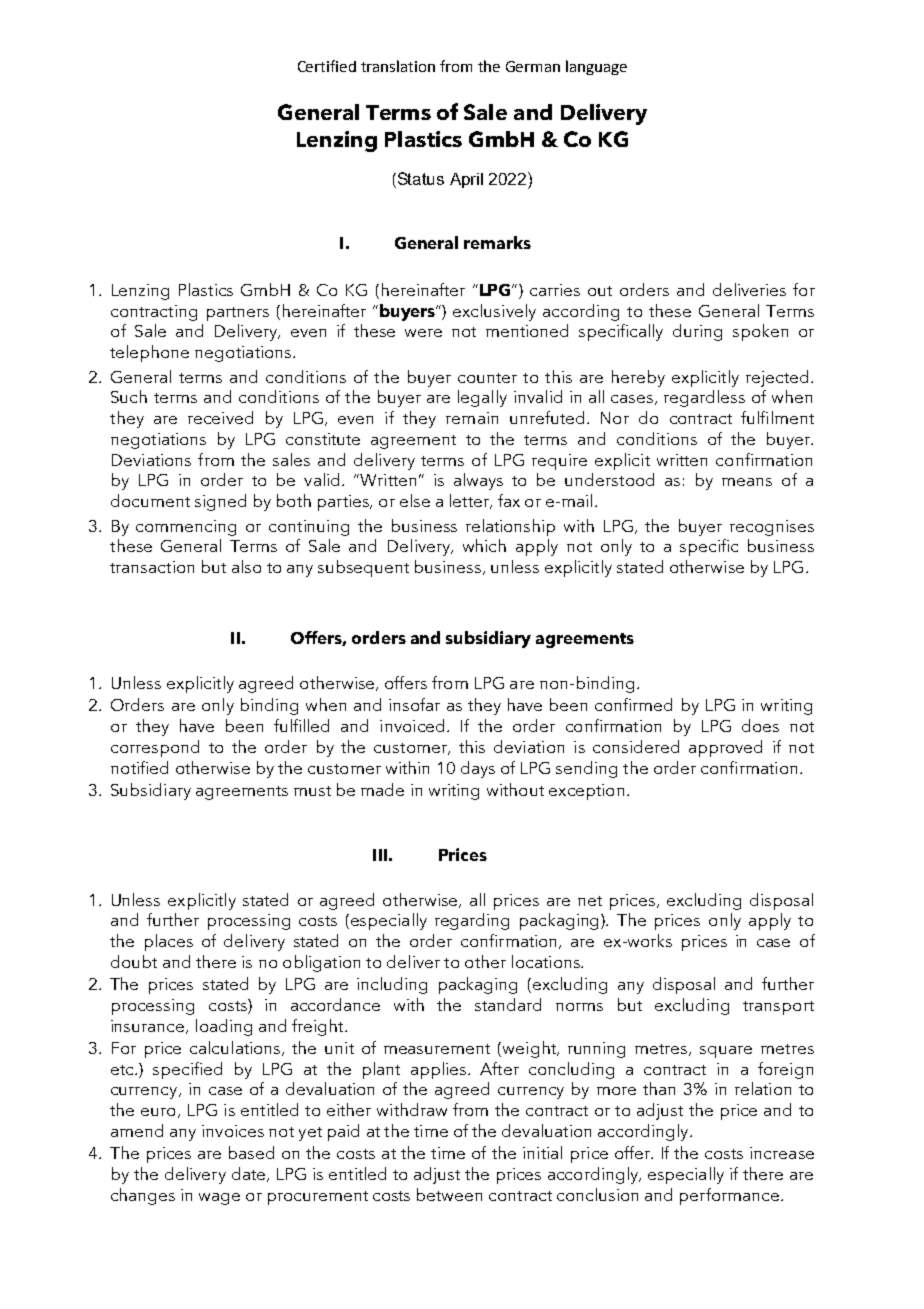  Describe the element at coordinates (449, 1194) in the screenshot. I see `between` at that location.
